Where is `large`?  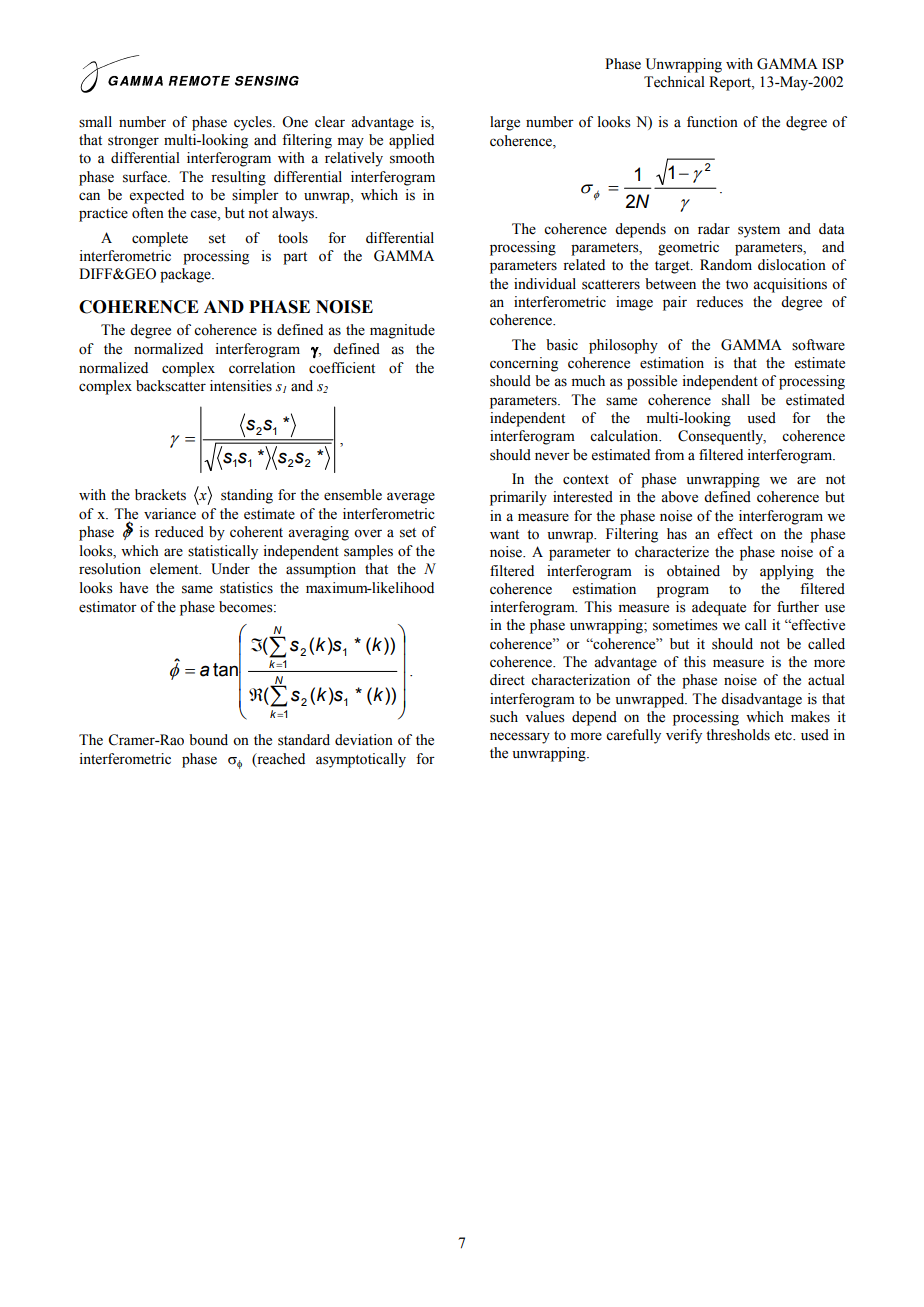 large is located at coordinates (505, 123).
